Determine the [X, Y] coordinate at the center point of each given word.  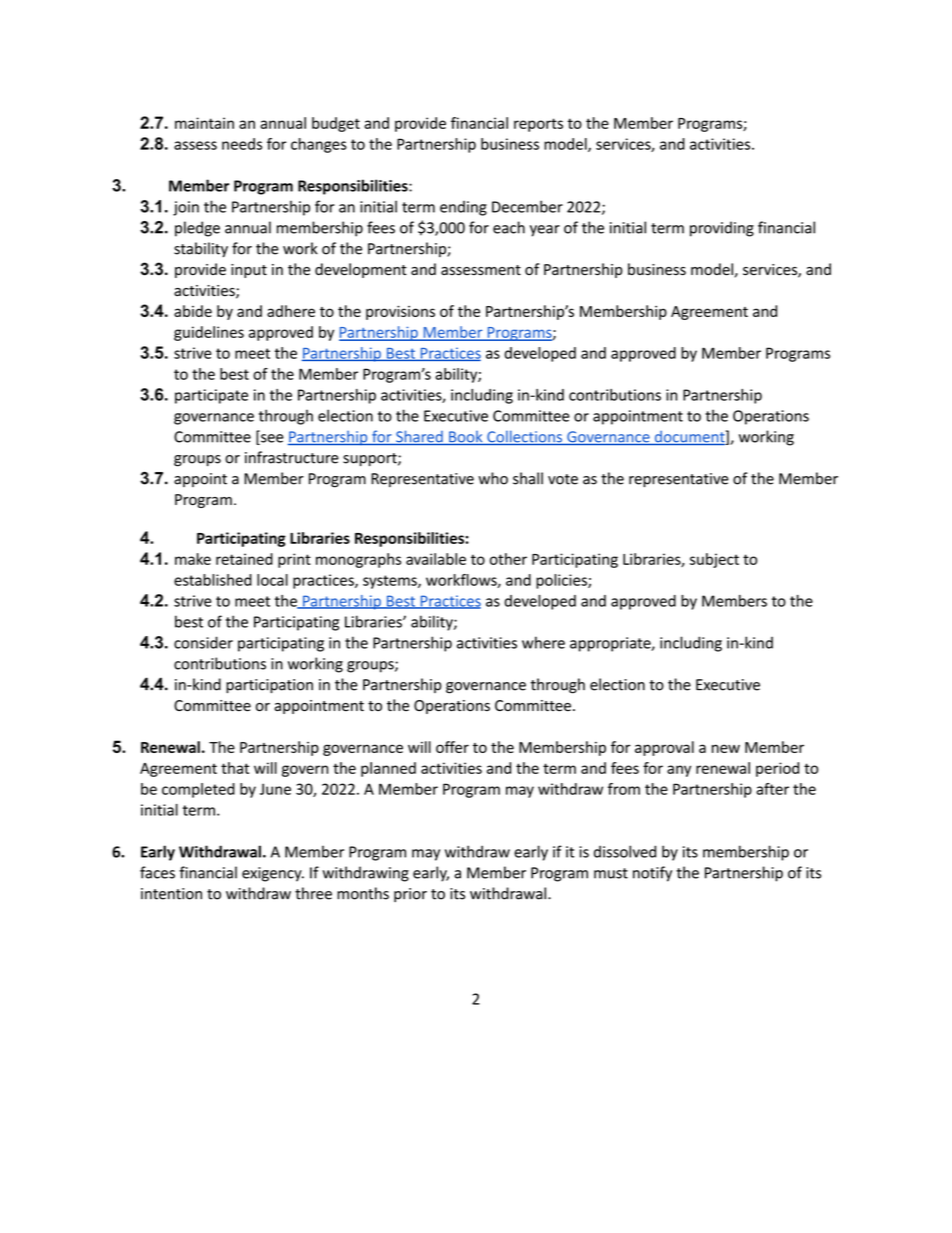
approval [664, 748]
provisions [400, 312]
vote [563, 479]
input [249, 271]
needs [242, 144]
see [271, 439]
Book [466, 438]
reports [538, 125]
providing [722, 229]
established [213, 580]
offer [452, 747]
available [436, 559]
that [235, 768]
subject [714, 560]
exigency [273, 874]
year [545, 231]
